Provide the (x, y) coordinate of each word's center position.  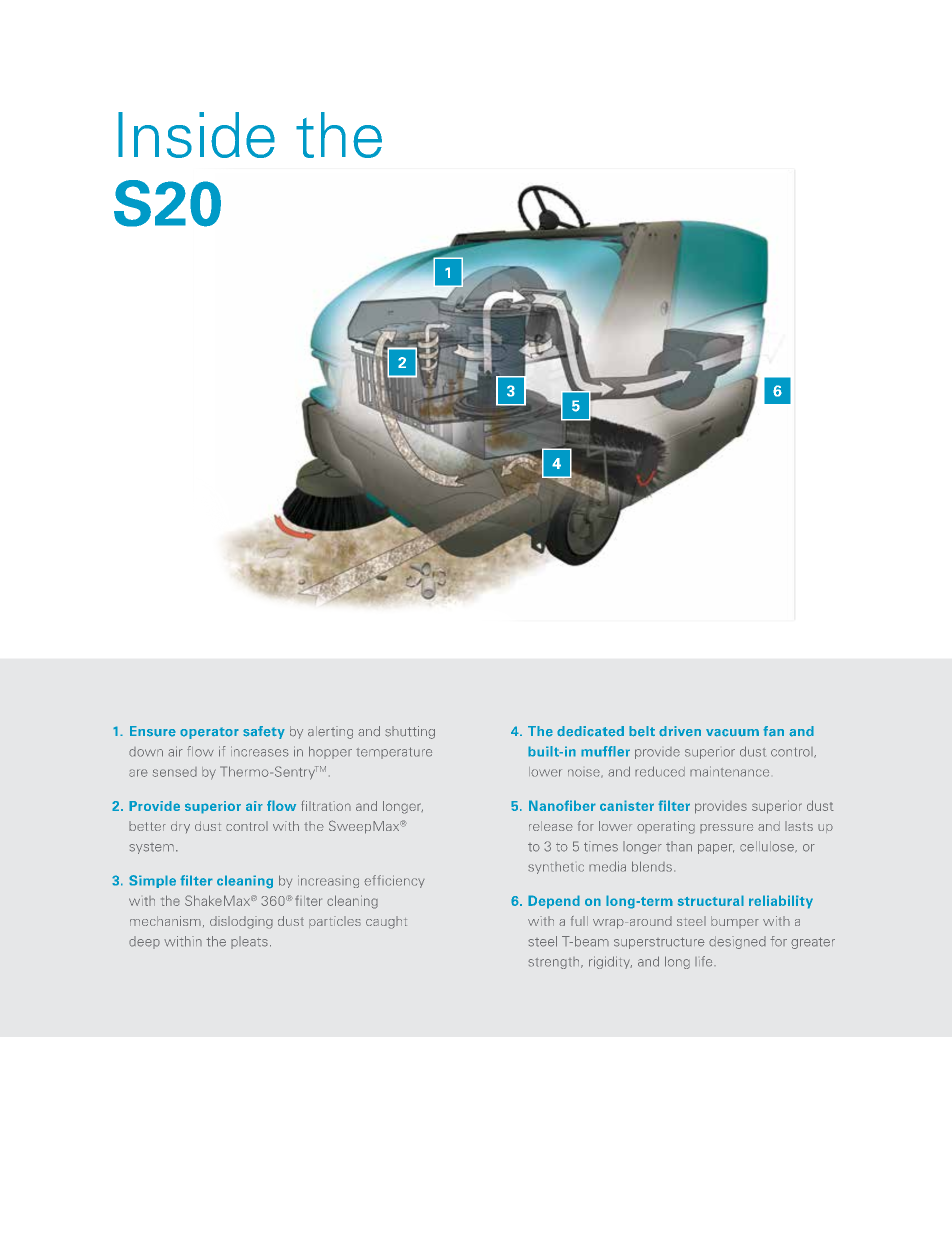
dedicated (590, 731)
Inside (196, 135)
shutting (410, 732)
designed (737, 942)
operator (209, 733)
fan (773, 731)
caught (386, 922)
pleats (249, 942)
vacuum (732, 733)
